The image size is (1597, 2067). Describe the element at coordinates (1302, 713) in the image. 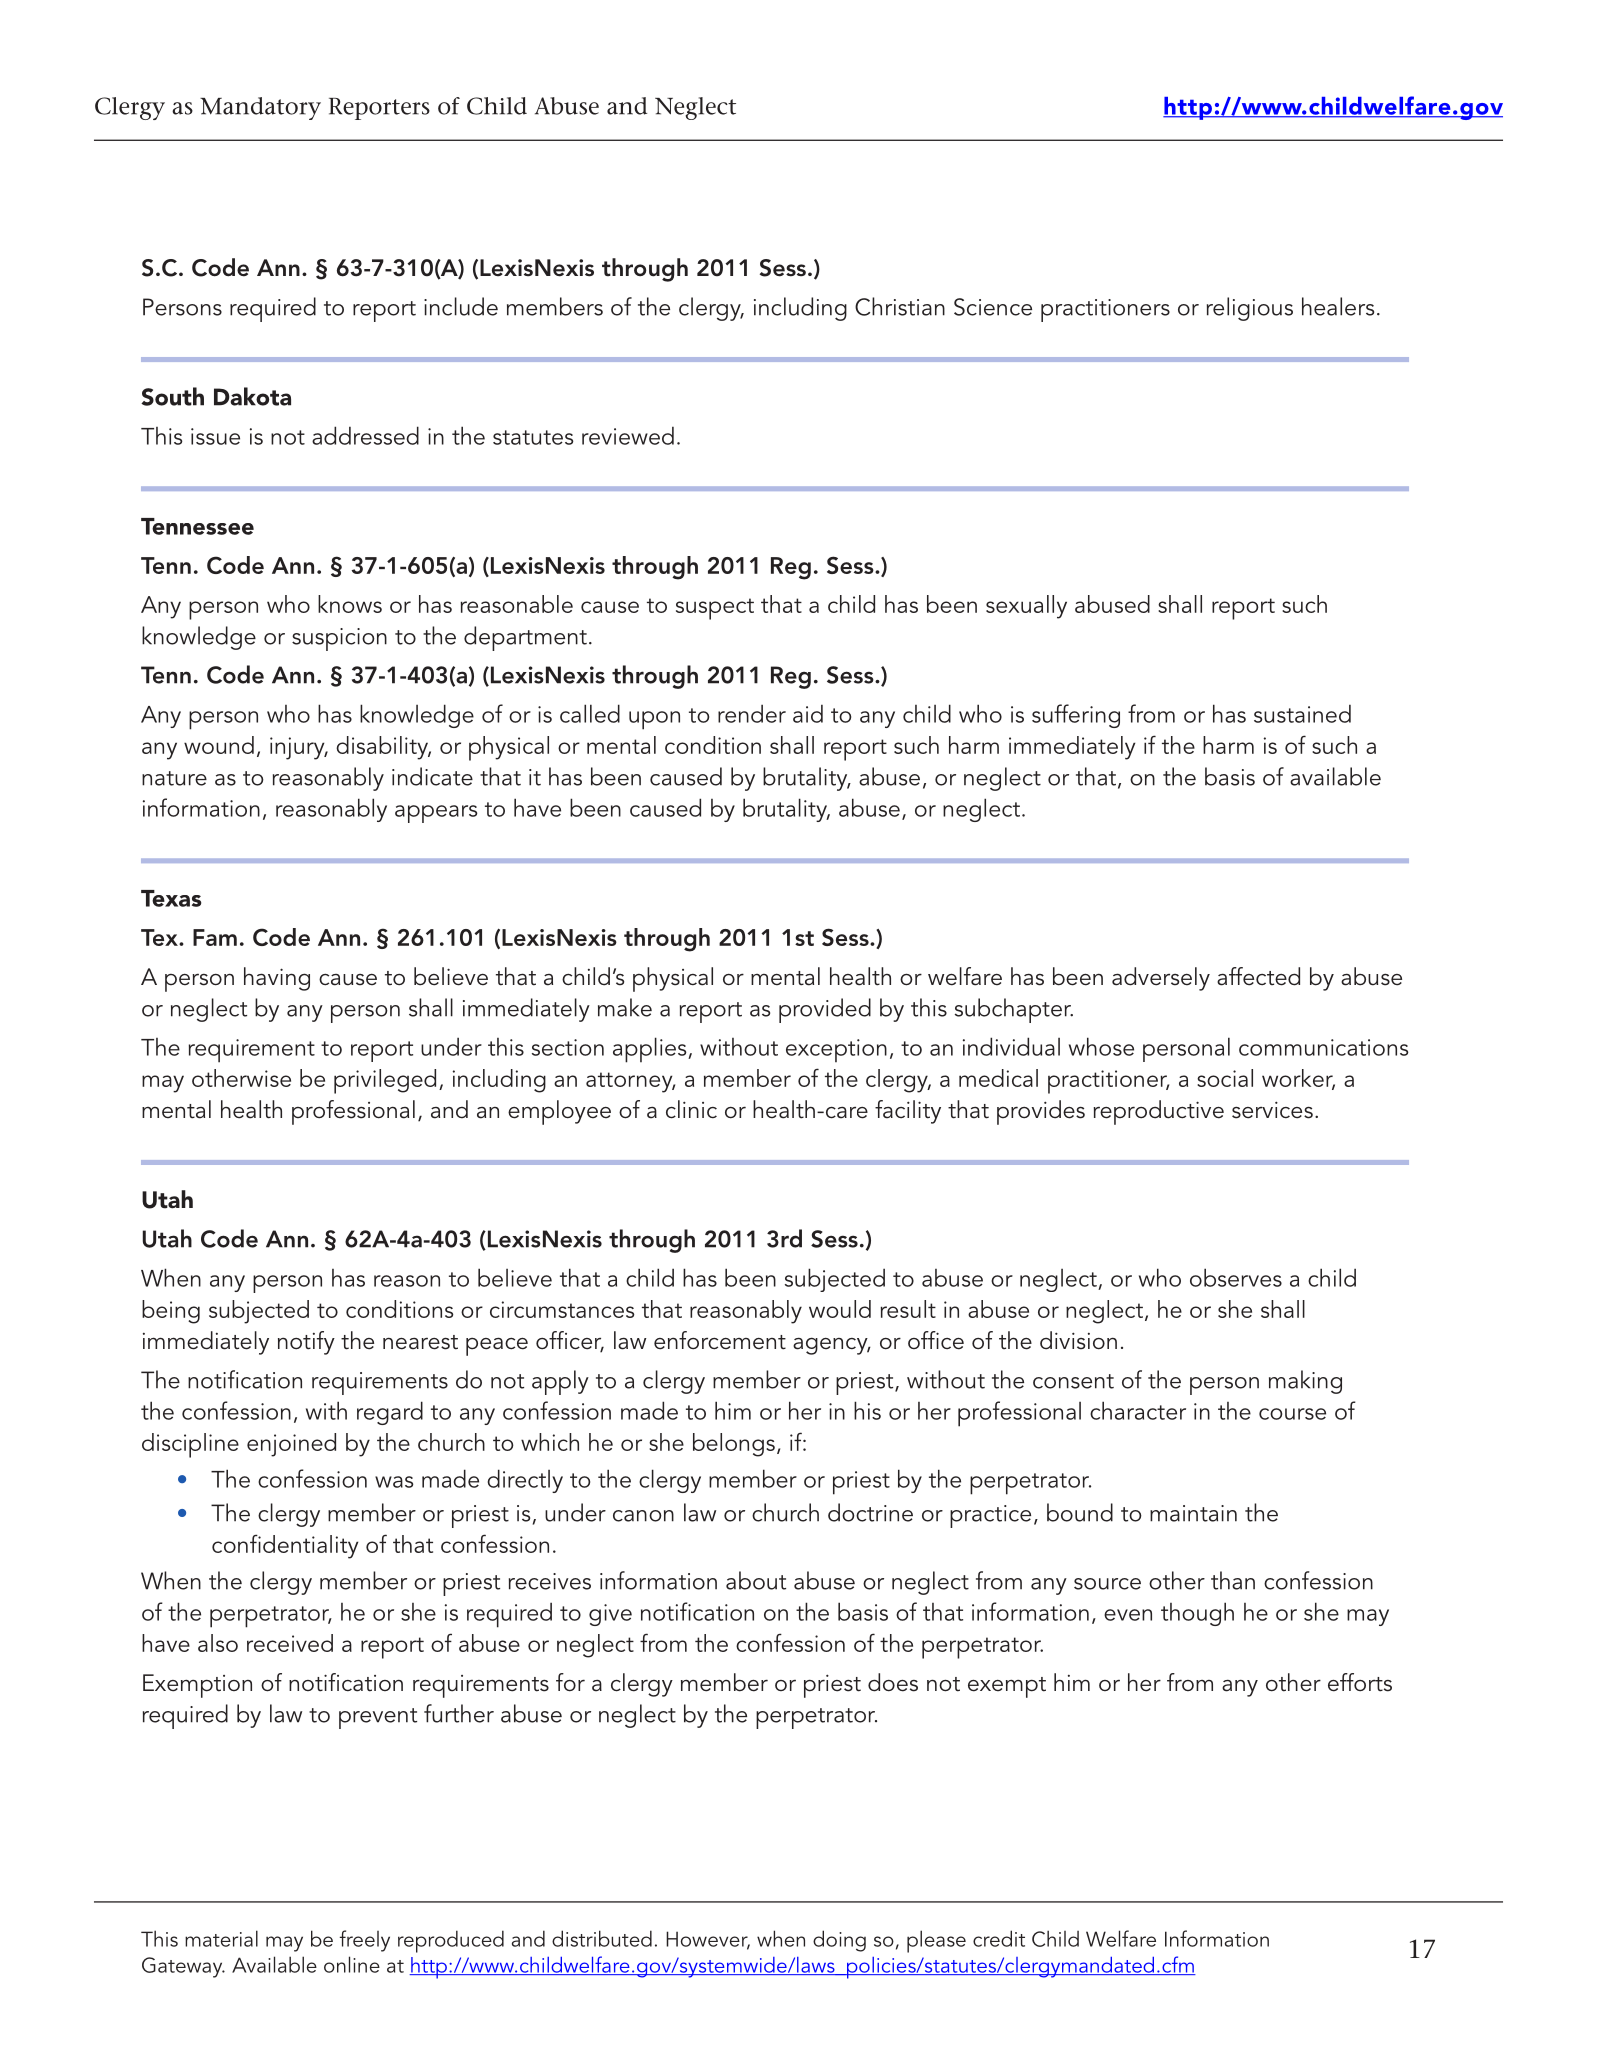

I see `sustained` at that location.
